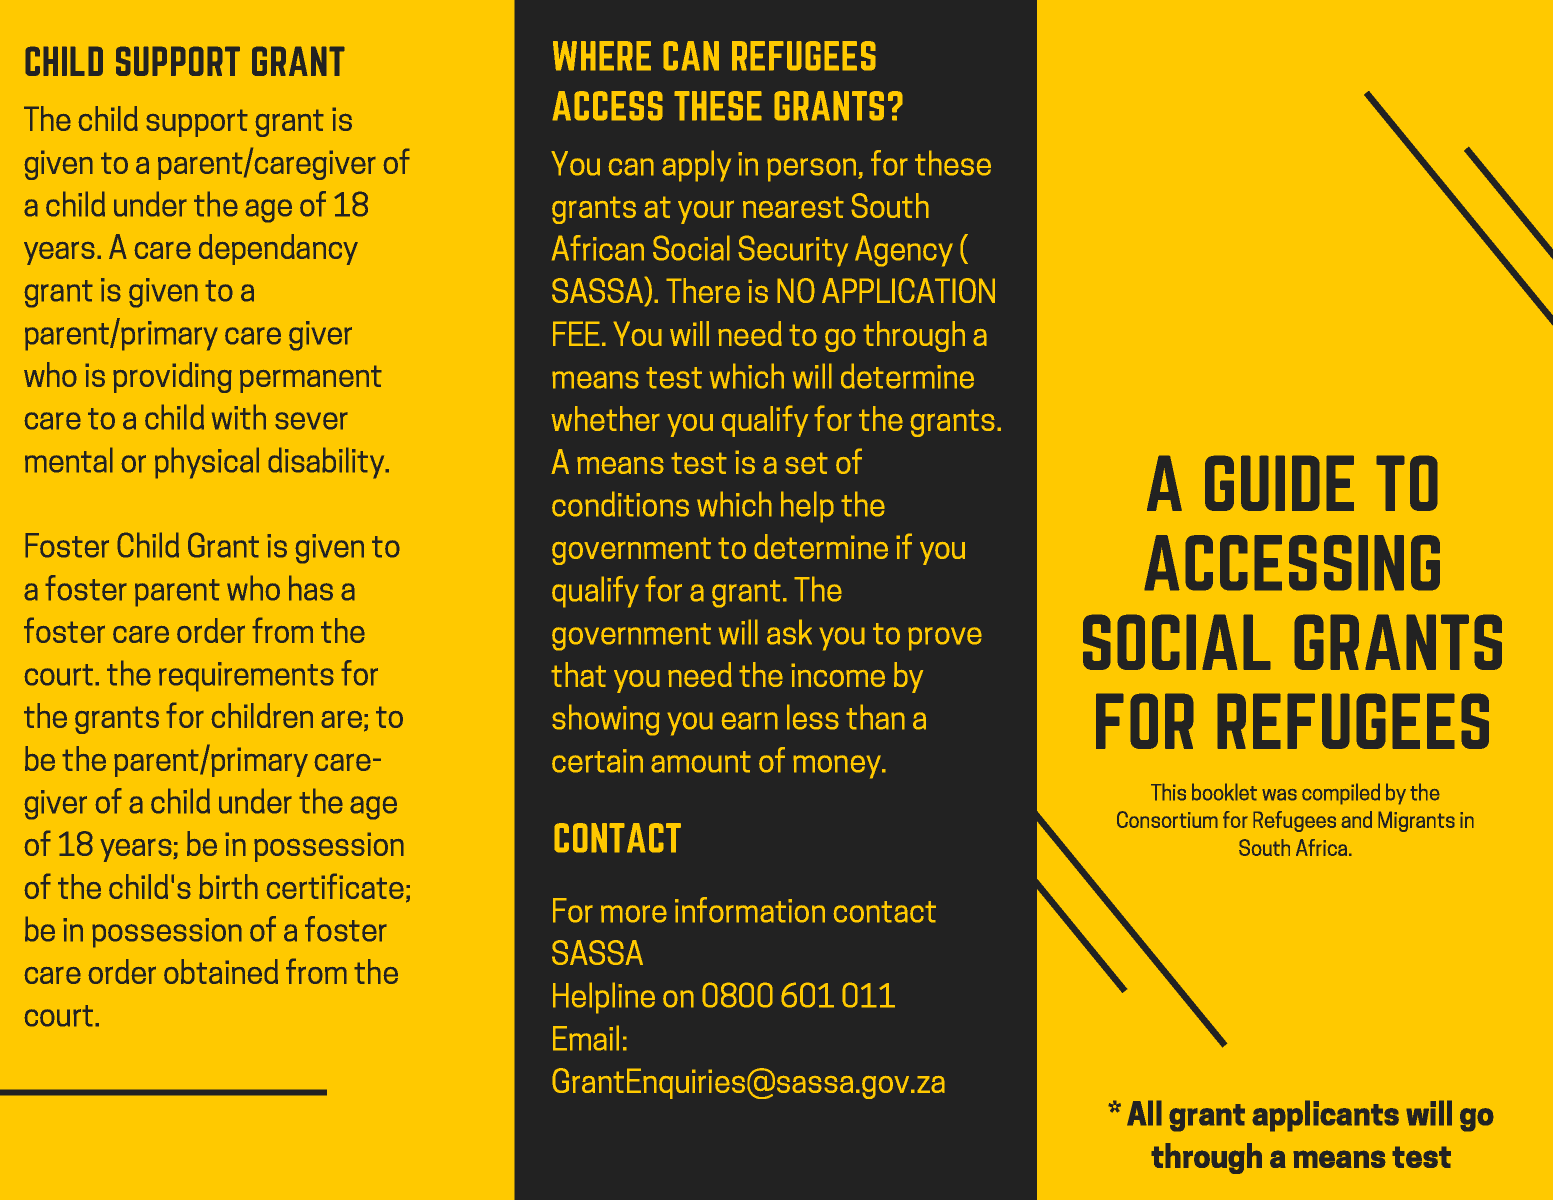 The height and width of the screenshot is (1200, 1553). Describe the element at coordinates (1144, 1113) in the screenshot. I see `All` at that location.
